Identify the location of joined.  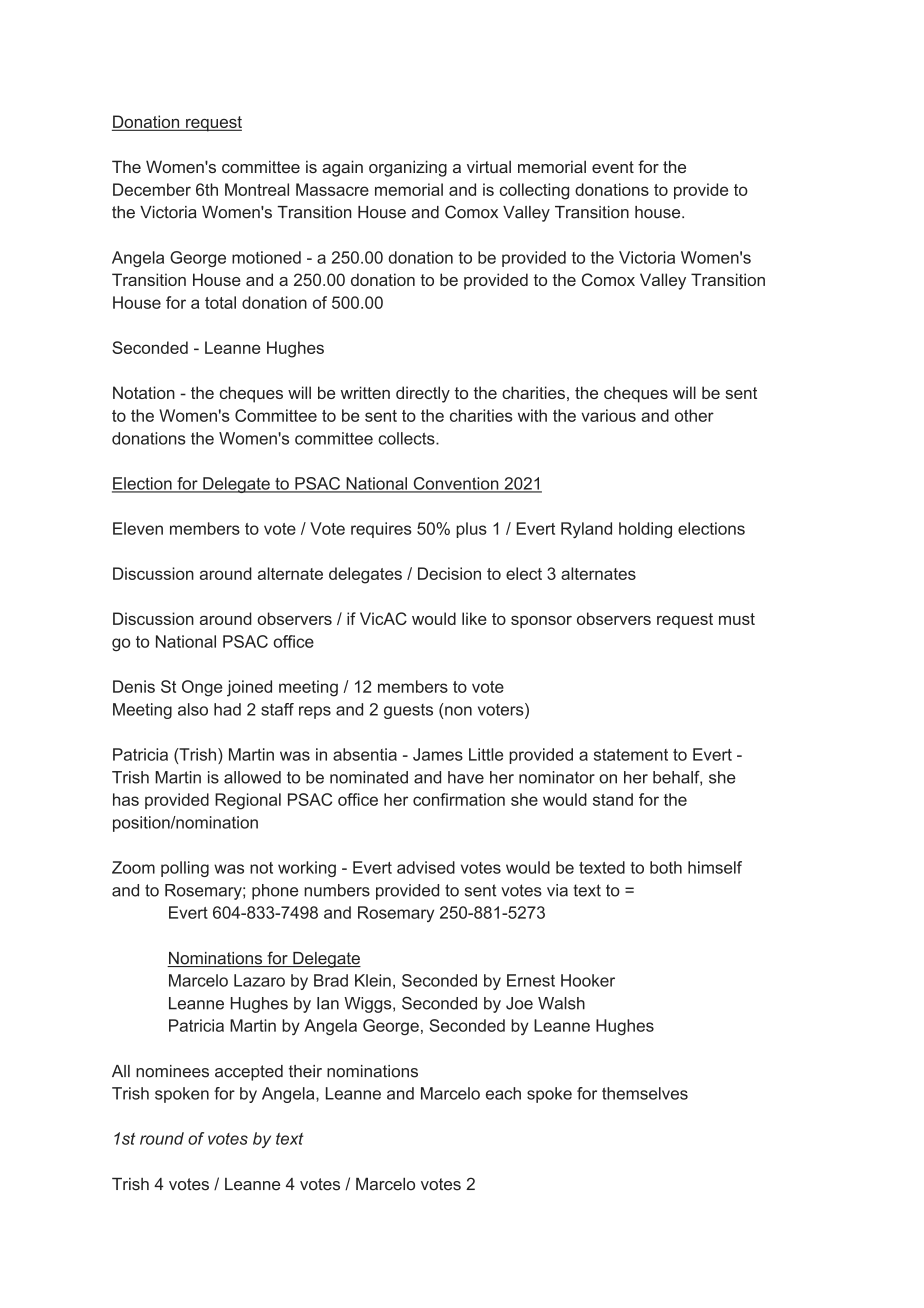
(249, 688).
